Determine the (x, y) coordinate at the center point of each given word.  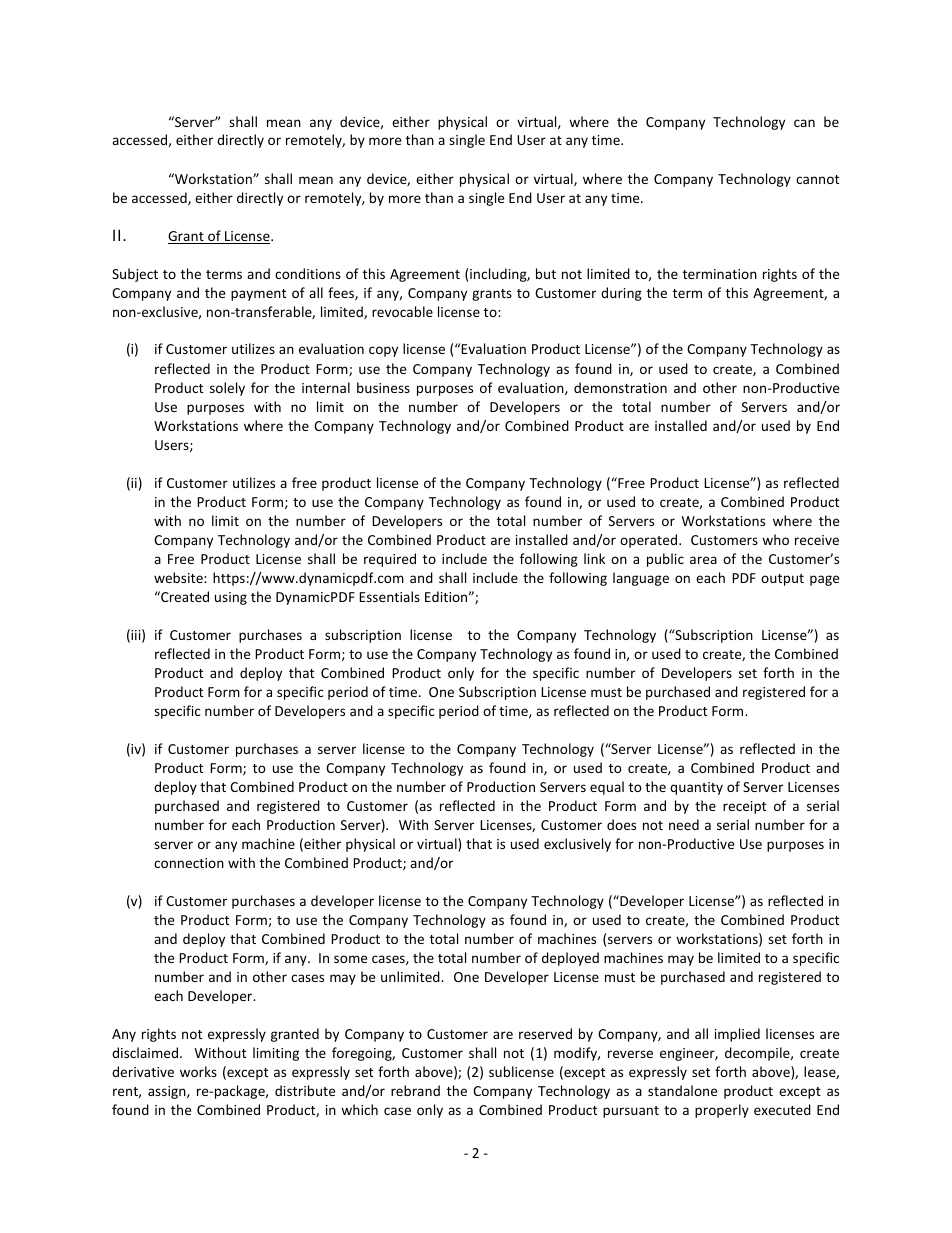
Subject (135, 275)
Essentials (389, 596)
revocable (402, 311)
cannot (817, 179)
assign (168, 1092)
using (231, 598)
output (782, 580)
